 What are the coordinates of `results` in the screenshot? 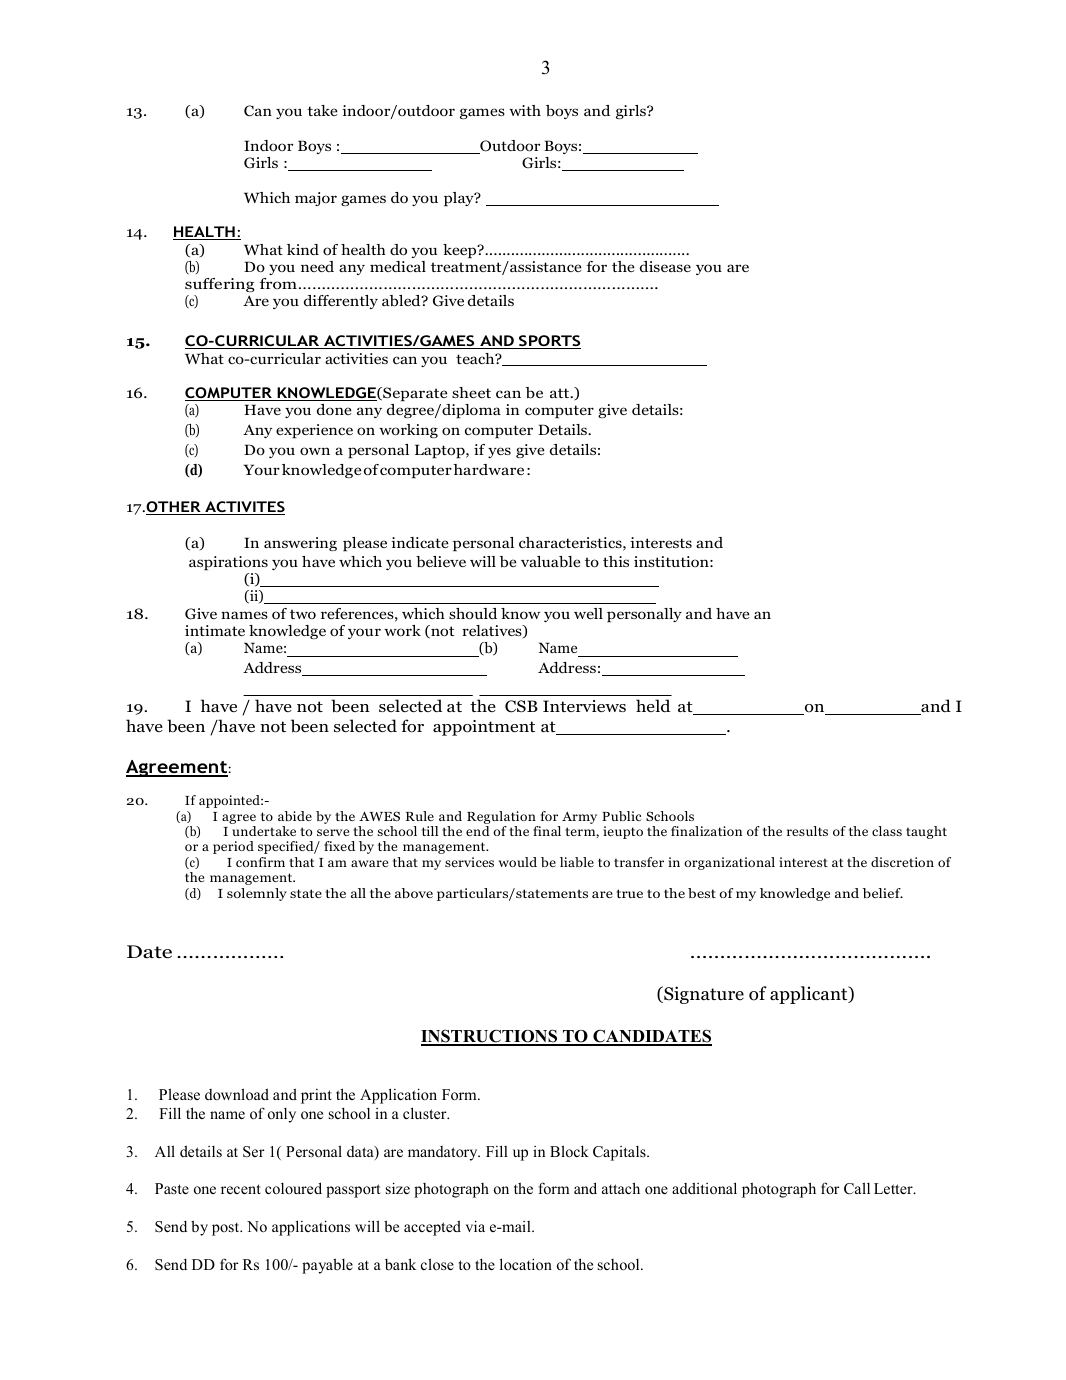 It's located at (807, 831).
